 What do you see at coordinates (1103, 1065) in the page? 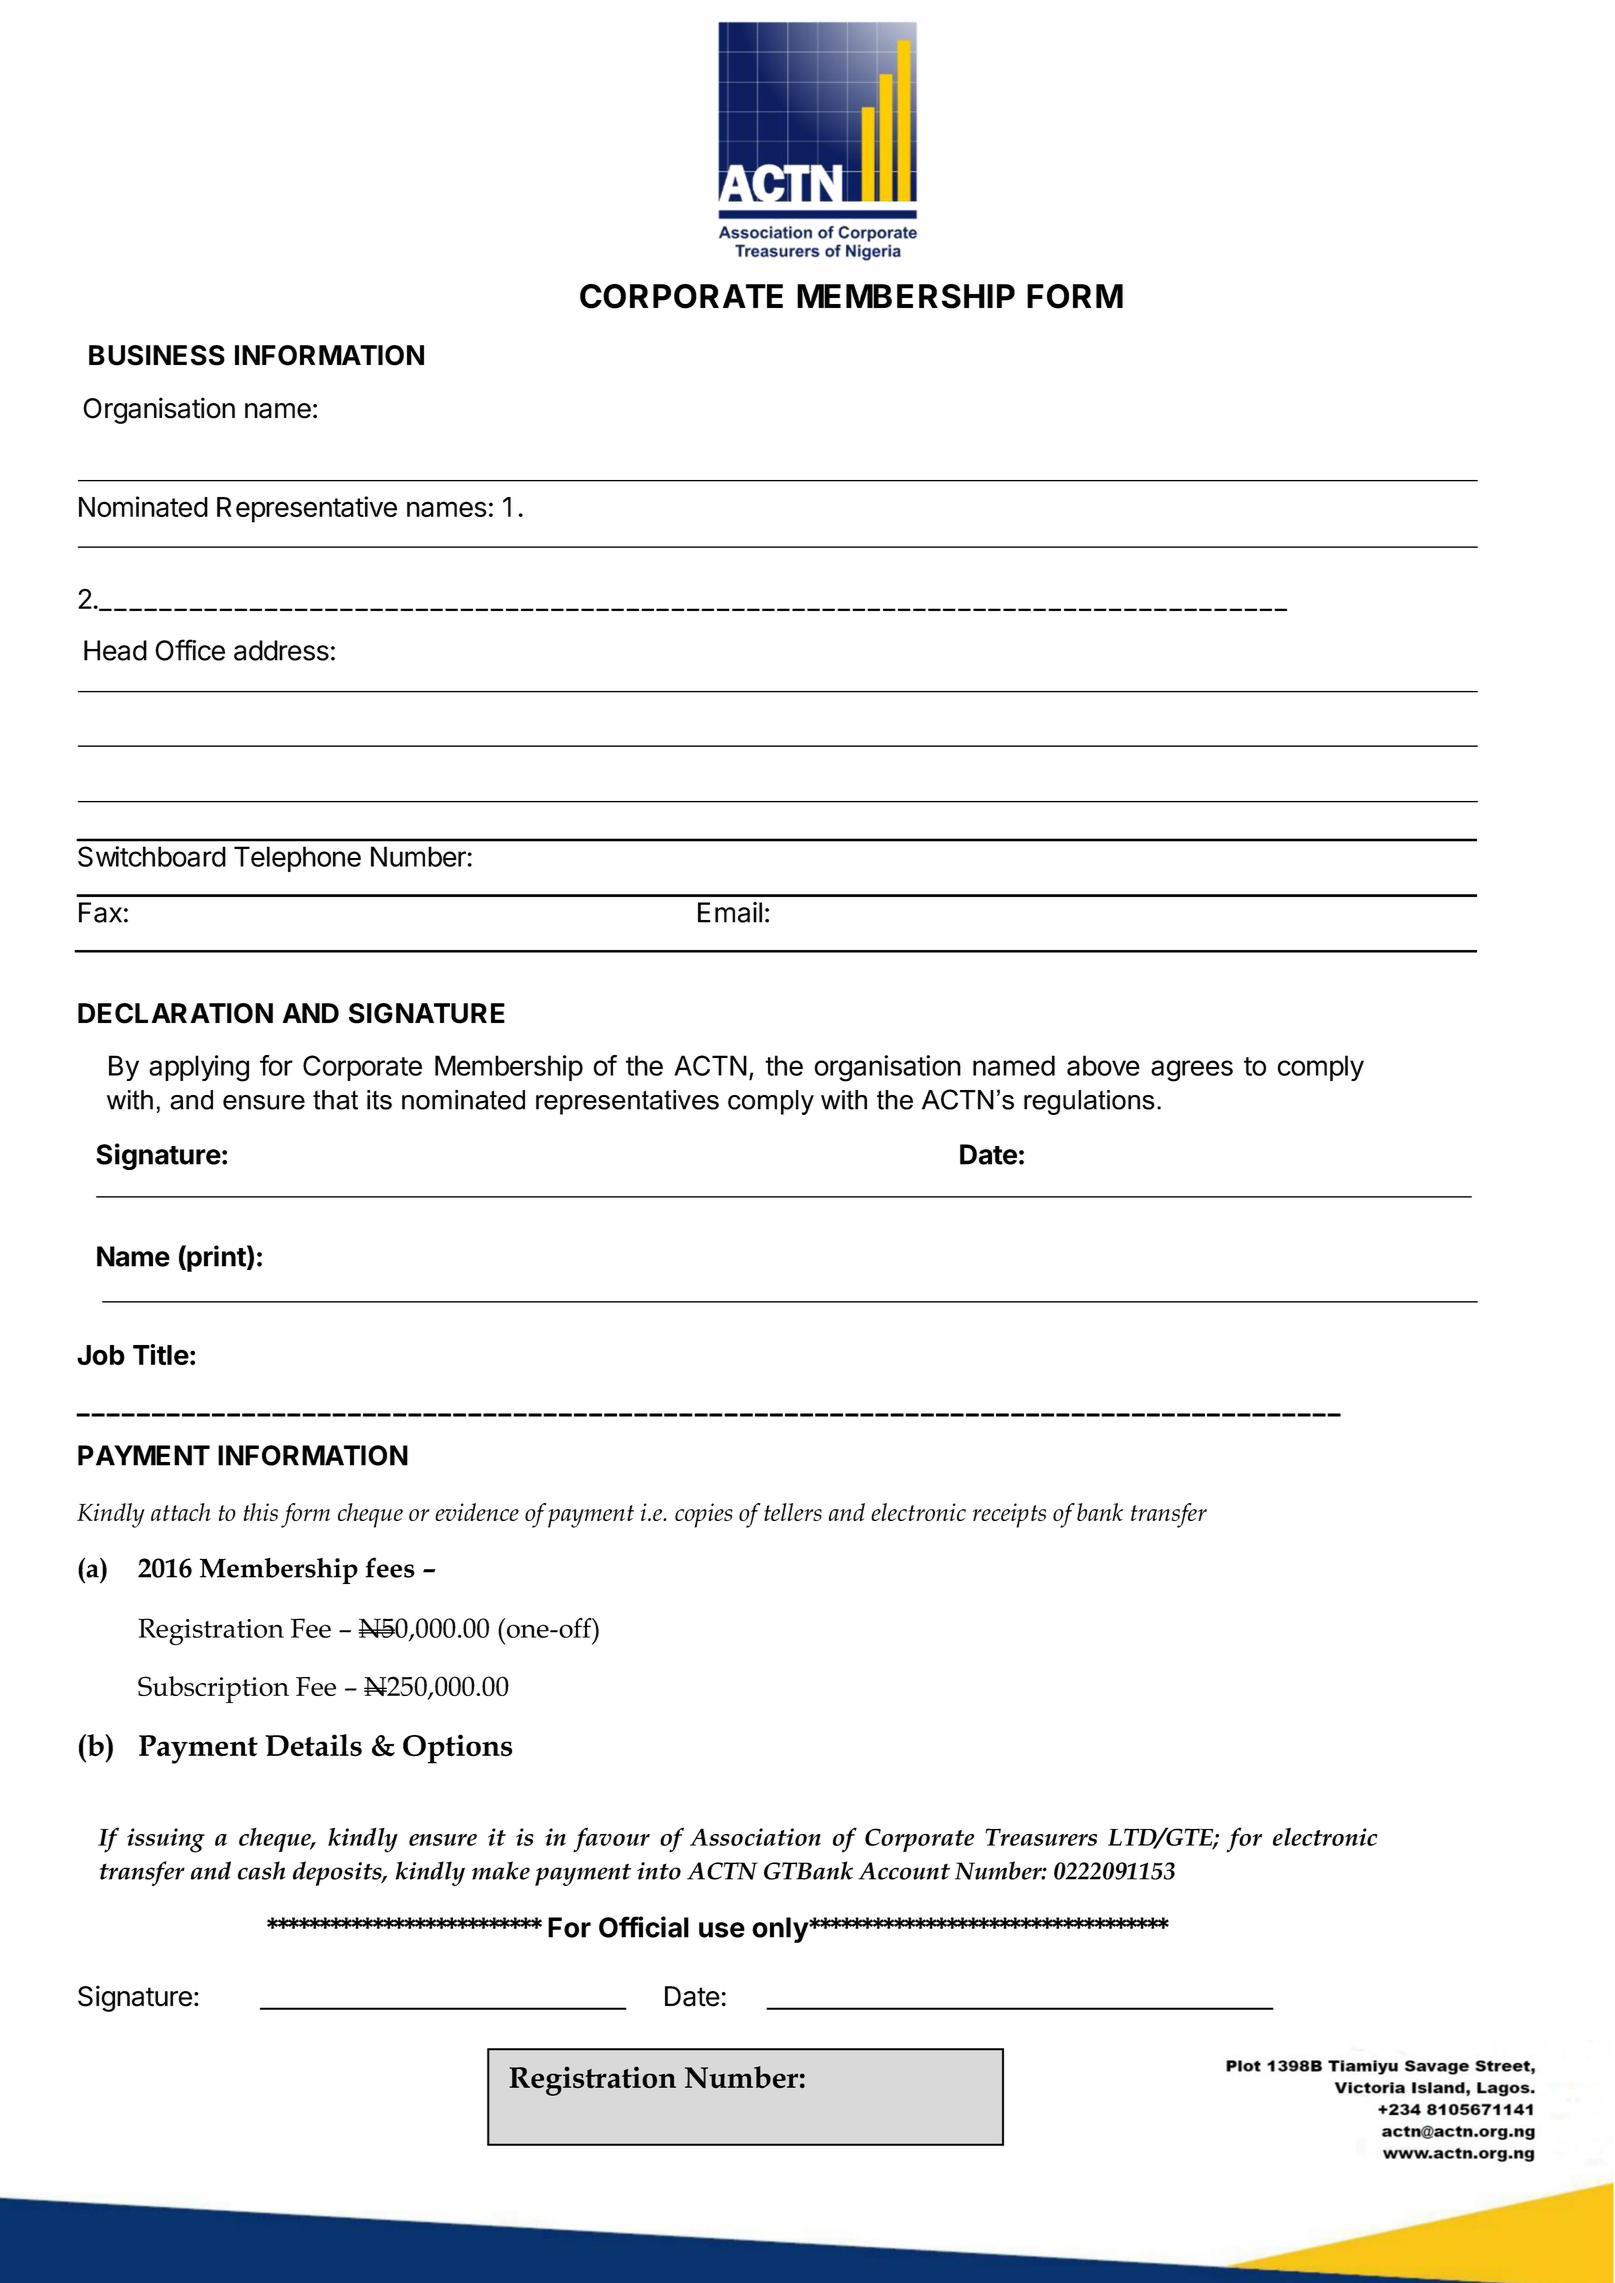
I see `above` at bounding box center [1103, 1065].
